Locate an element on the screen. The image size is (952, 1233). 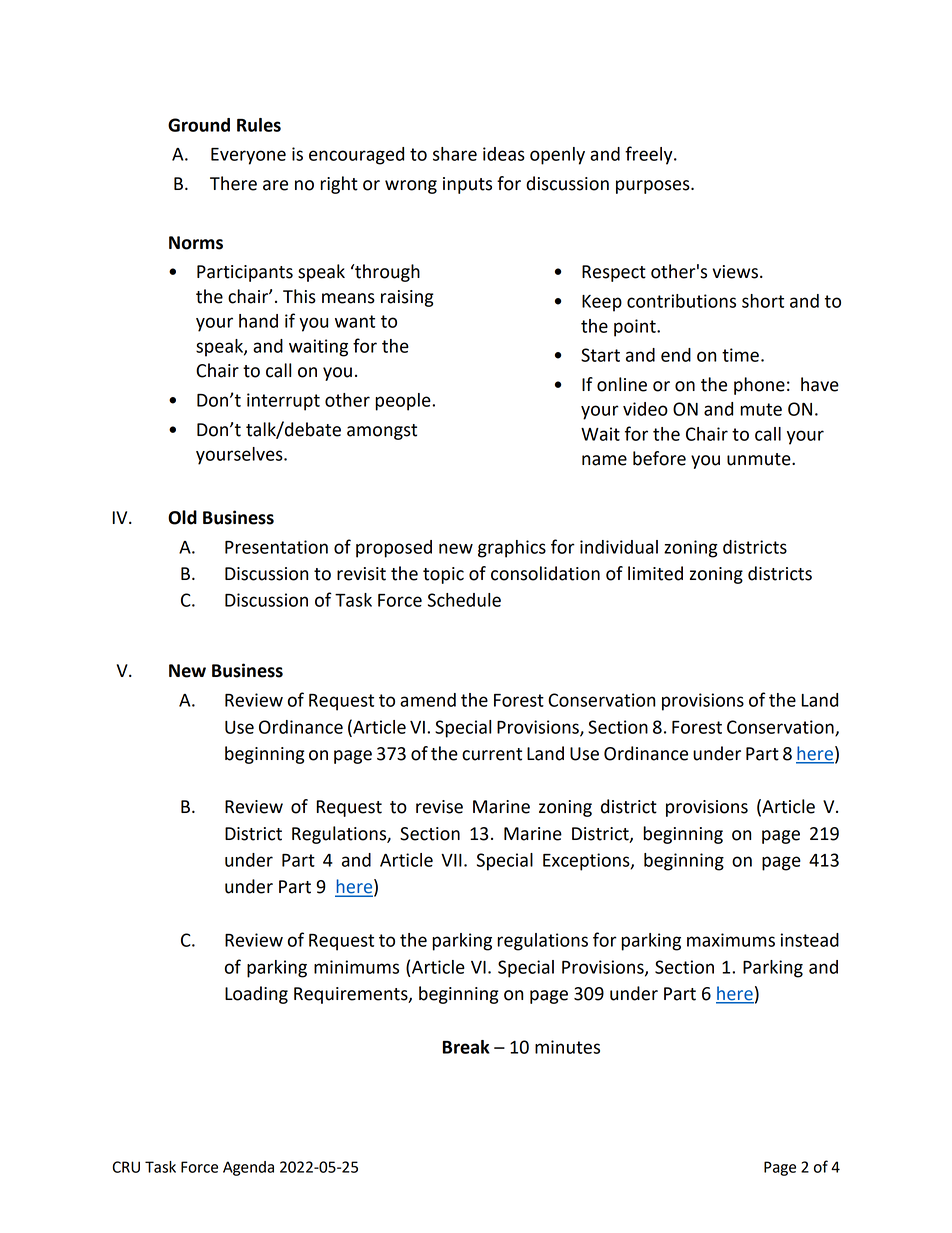
Break is located at coordinates (466, 1047).
